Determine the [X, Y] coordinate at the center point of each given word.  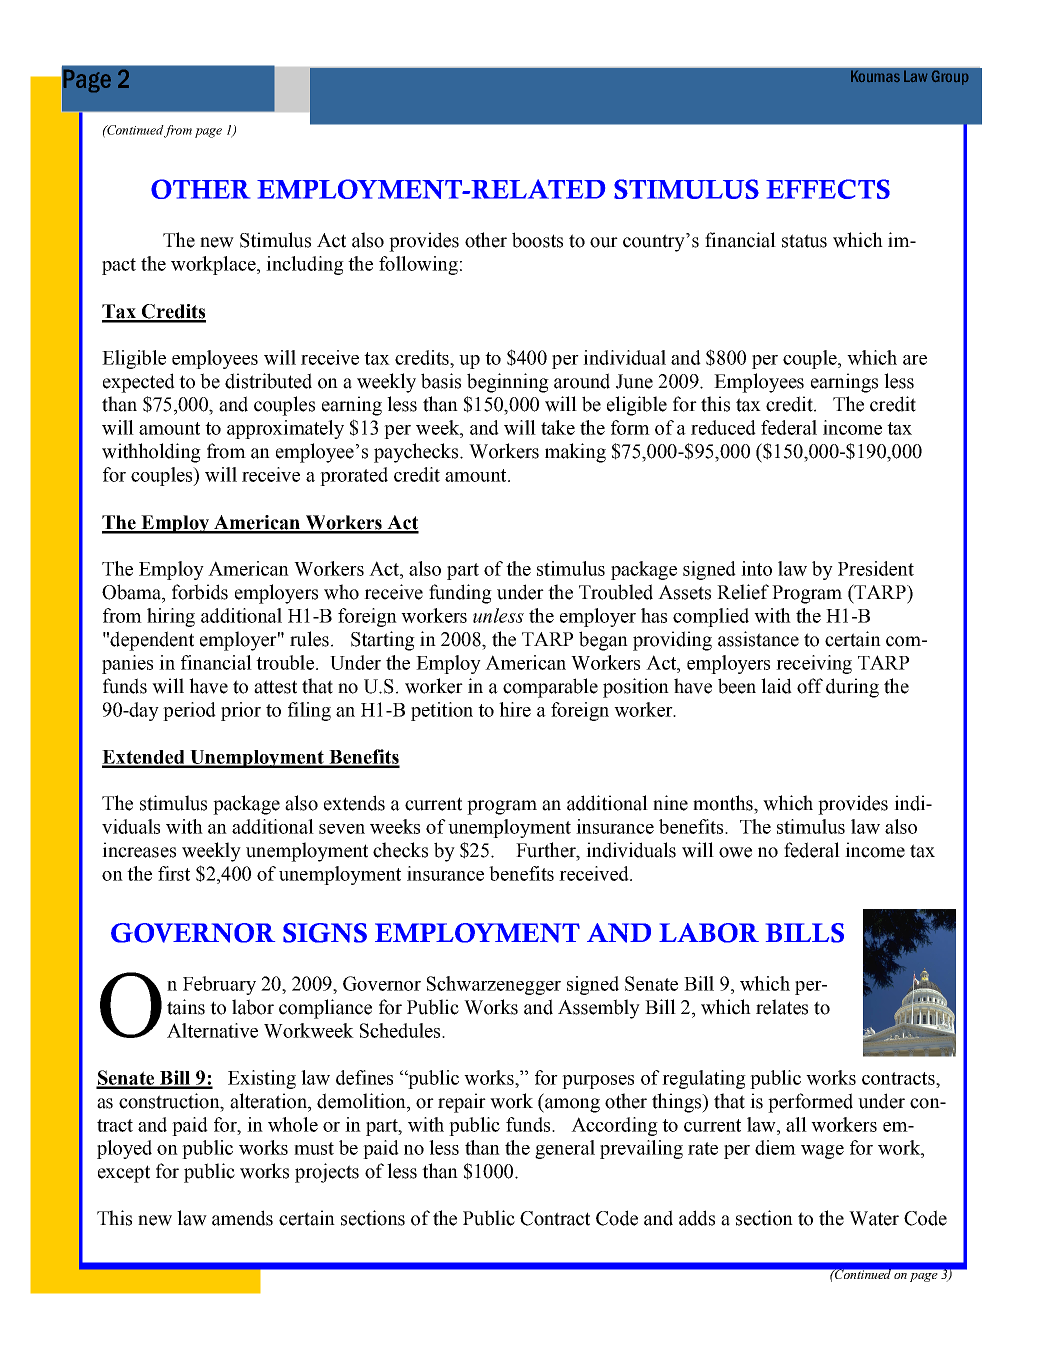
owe [735, 852]
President [876, 568]
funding [460, 594]
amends [242, 1218]
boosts [537, 240]
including [305, 265]
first [174, 873]
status [804, 241]
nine [670, 803]
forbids [200, 592]
